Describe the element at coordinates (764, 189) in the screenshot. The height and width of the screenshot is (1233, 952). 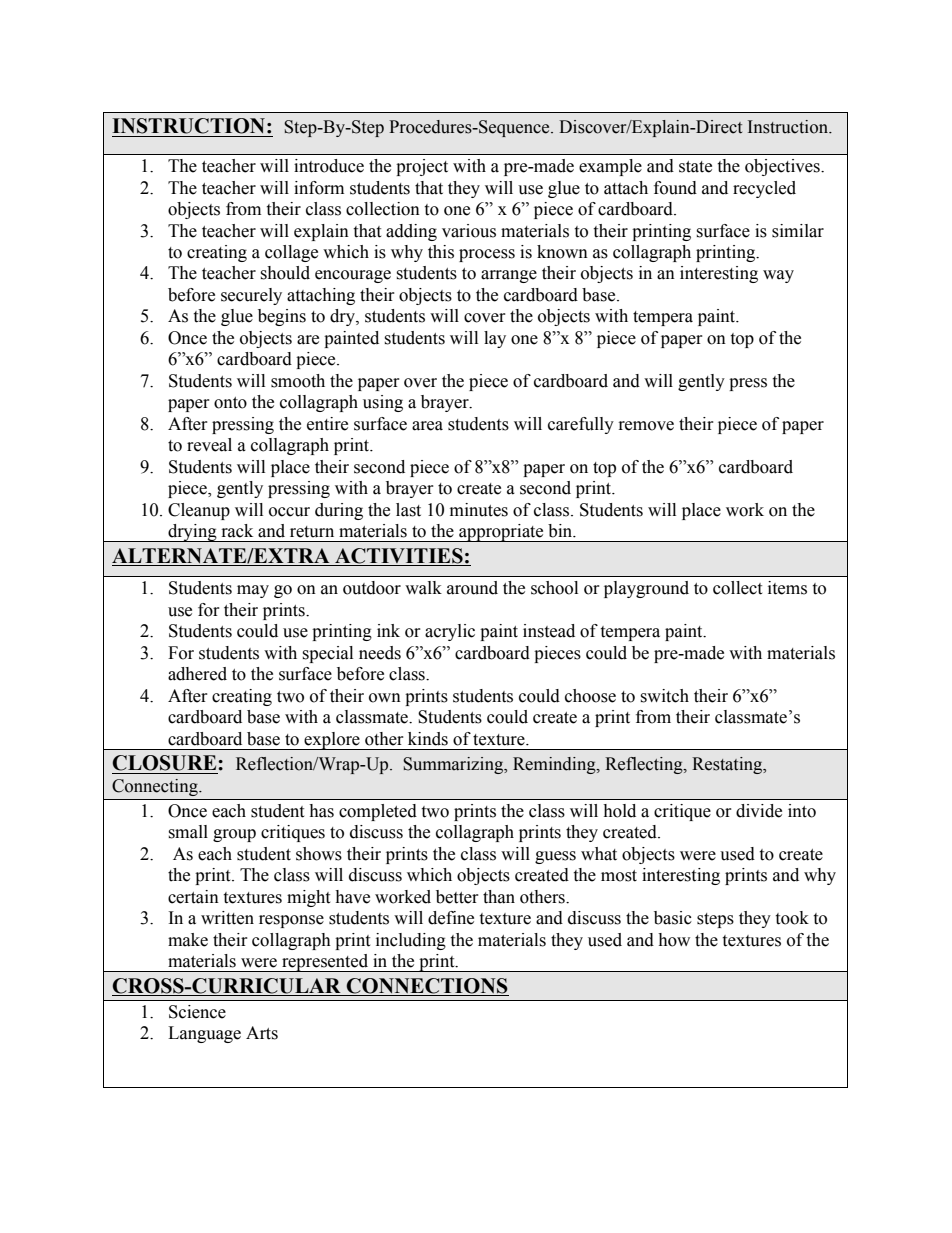
I see `recycled` at that location.
